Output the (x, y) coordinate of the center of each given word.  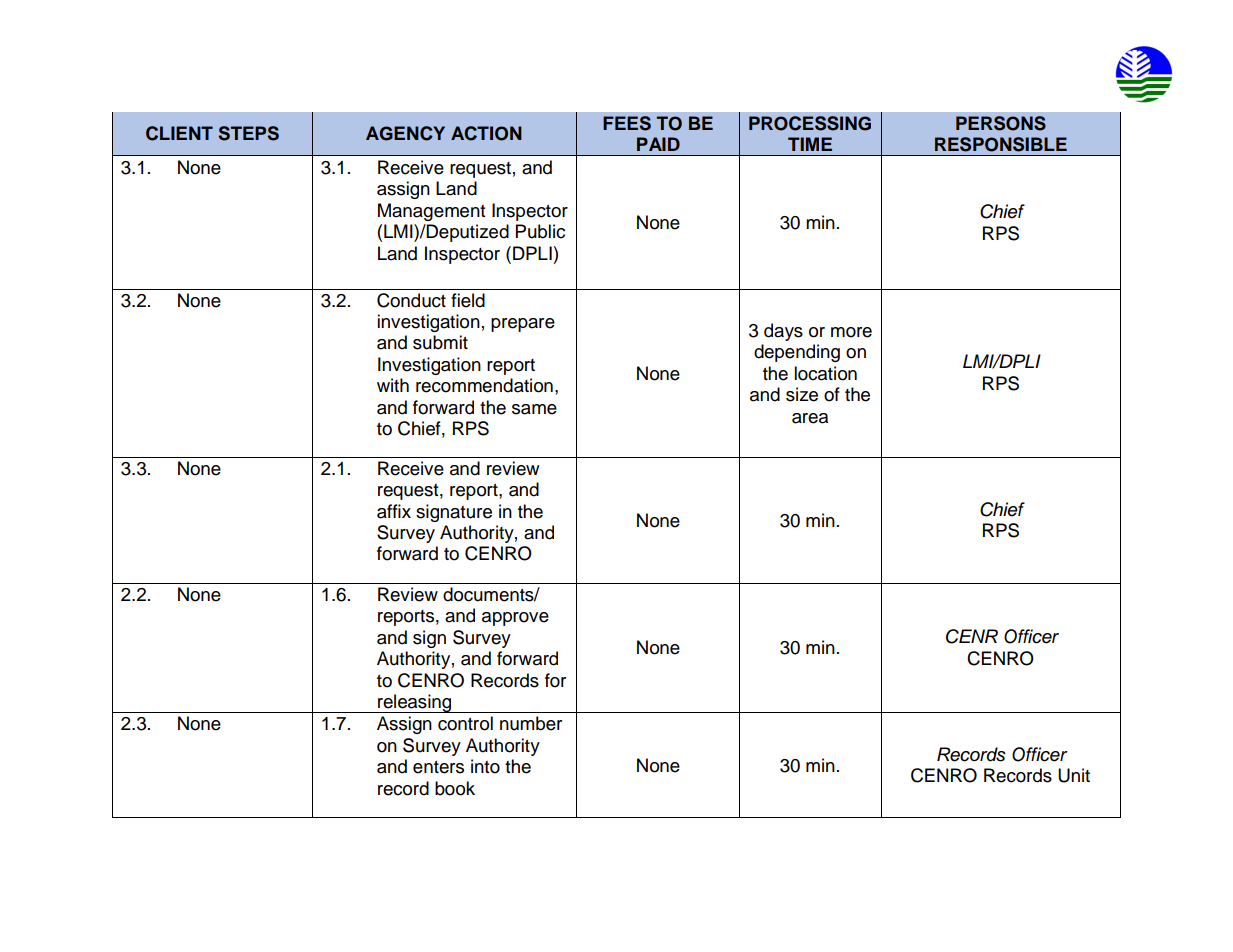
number (531, 723)
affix (394, 511)
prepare (523, 325)
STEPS (249, 133)
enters (438, 767)
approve (515, 619)
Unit (1074, 775)
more (851, 332)
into (485, 766)
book (455, 788)
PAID (658, 144)
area (810, 418)
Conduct (411, 300)
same (534, 409)
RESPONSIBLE (1001, 144)
